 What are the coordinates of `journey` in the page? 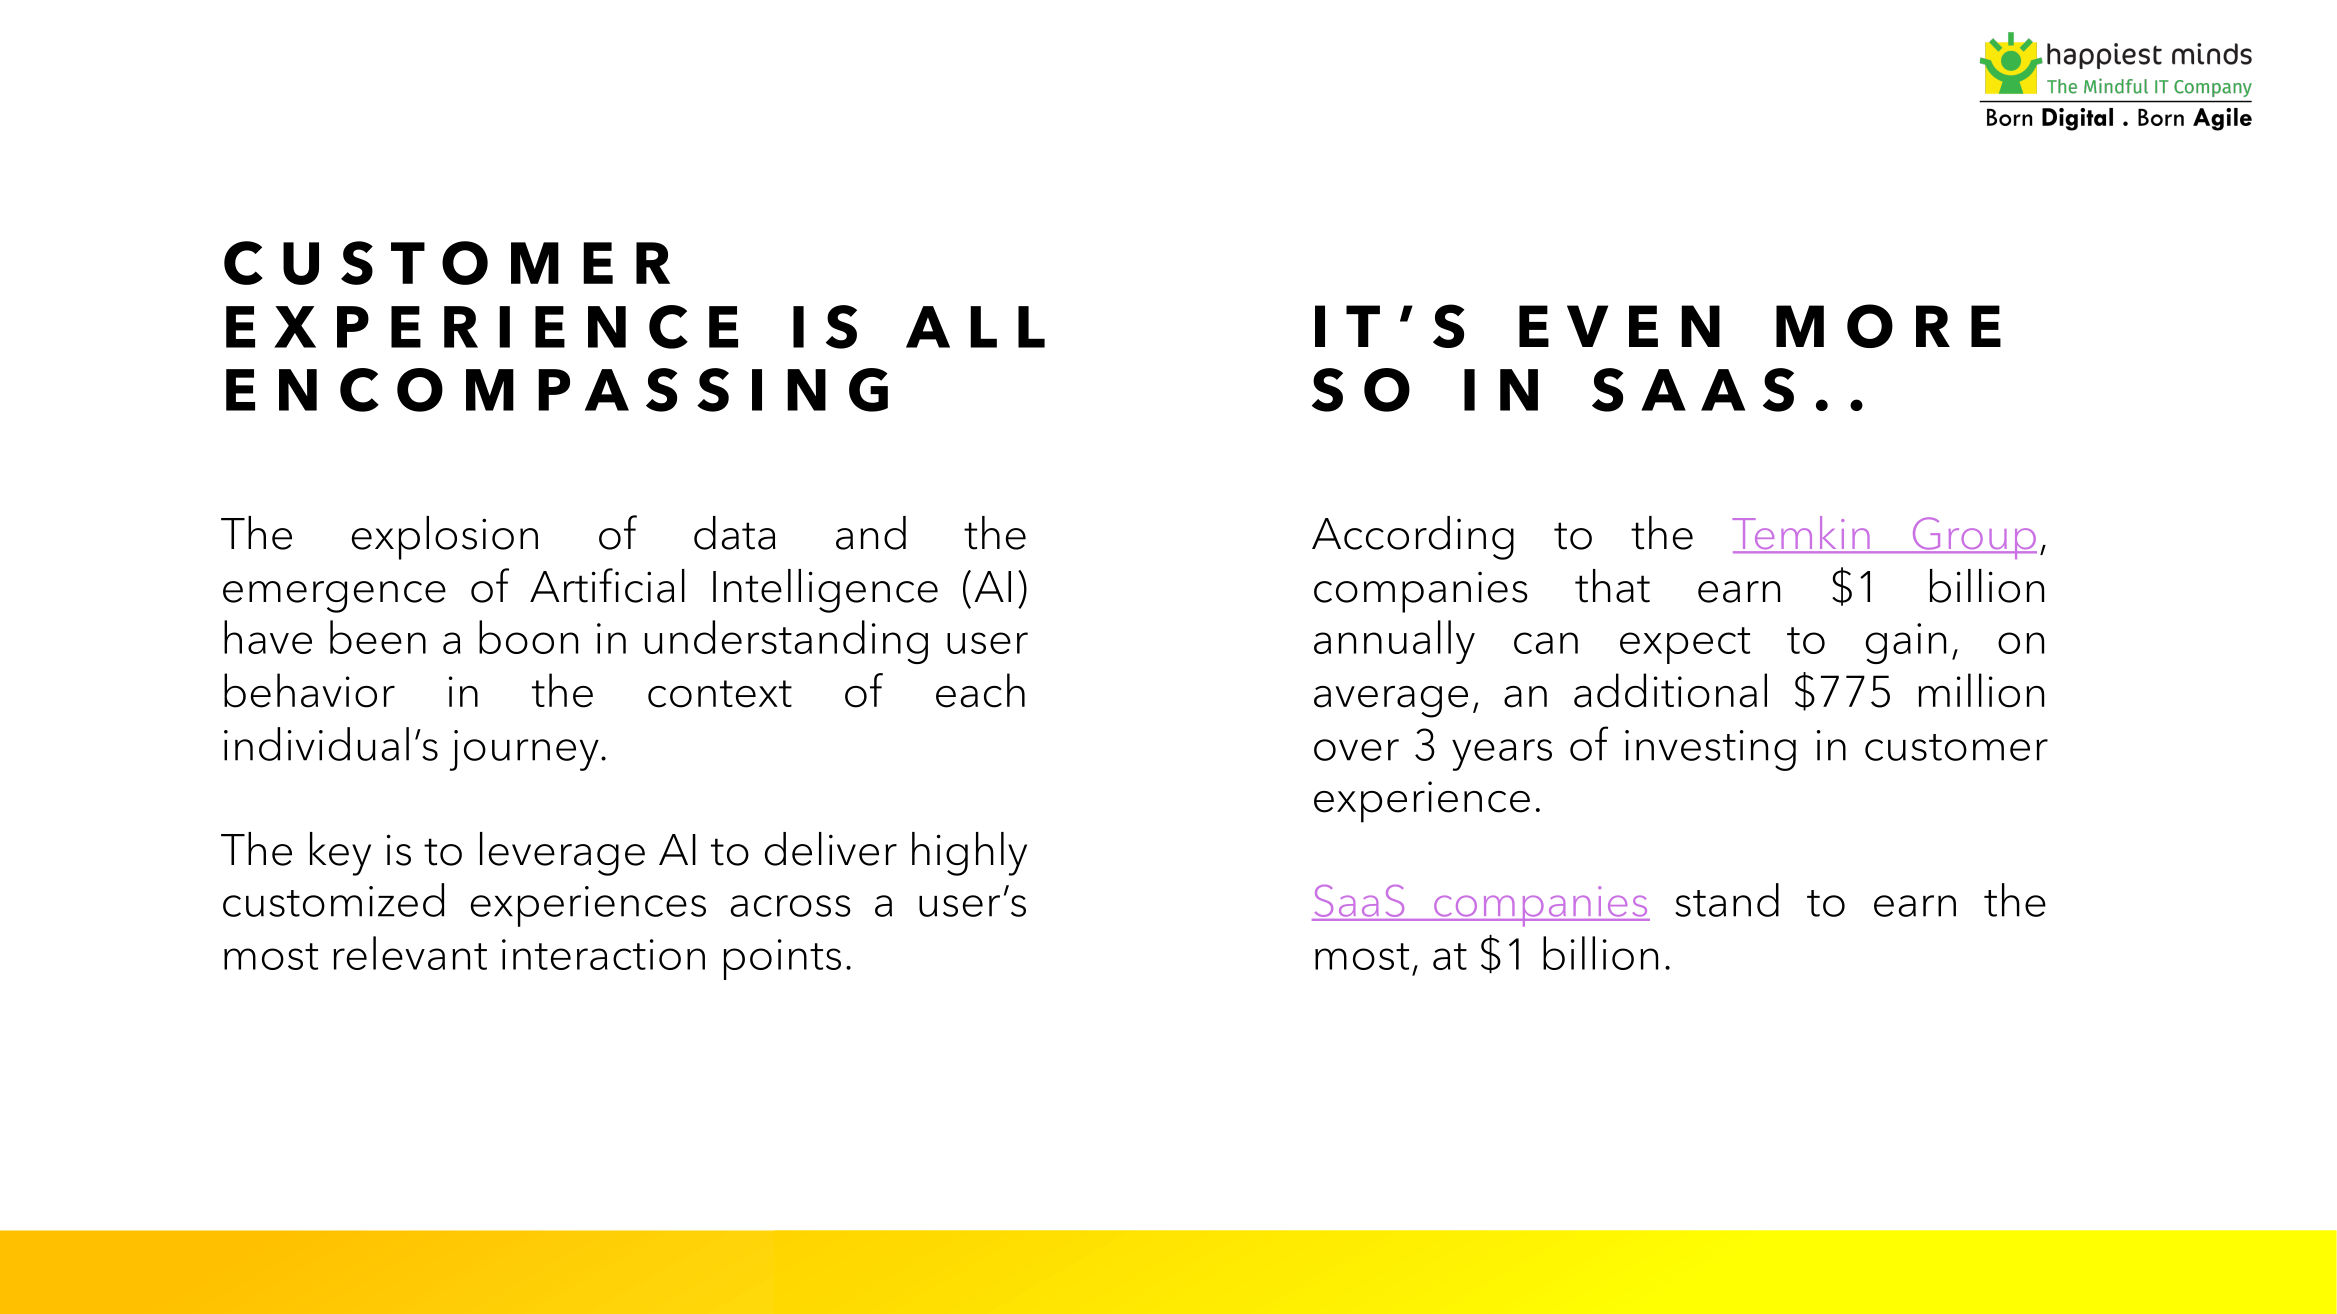 It's located at (524, 750).
